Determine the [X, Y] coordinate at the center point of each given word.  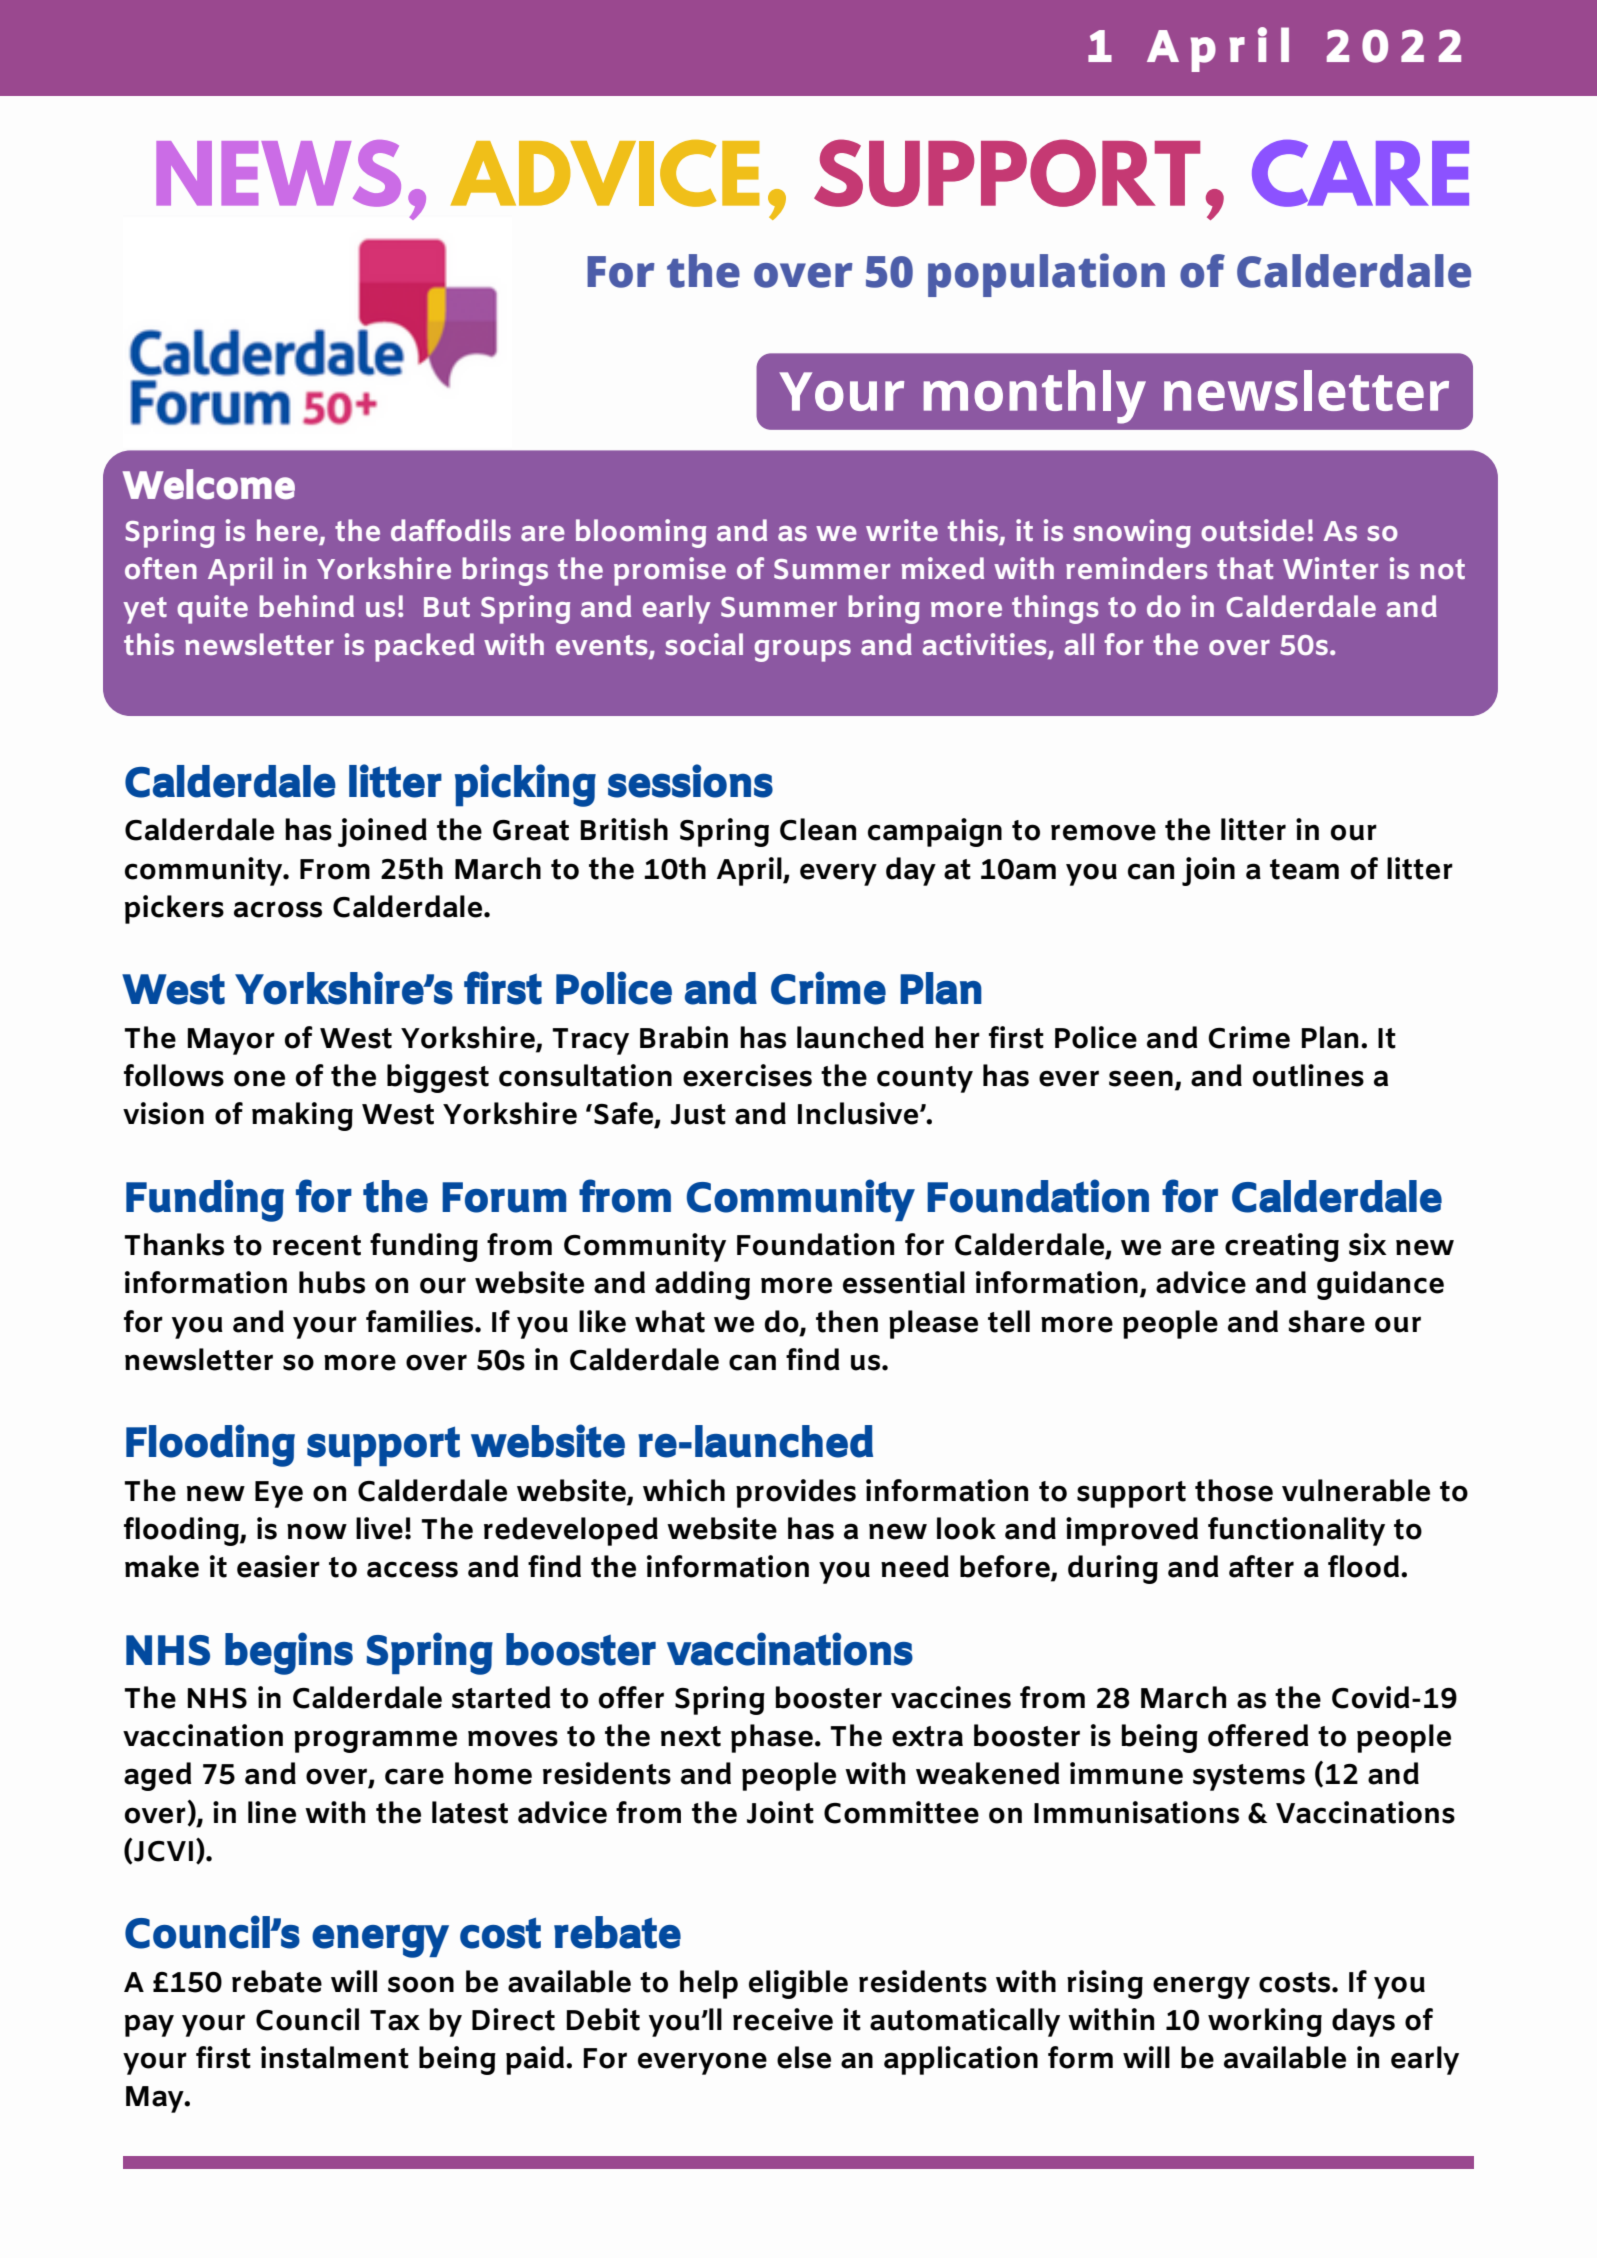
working [1265, 2022]
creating [1282, 1247]
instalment [335, 2057]
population [1046, 275]
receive [783, 2019]
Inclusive [859, 1113]
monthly [1035, 397]
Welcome [209, 484]
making [302, 1116]
